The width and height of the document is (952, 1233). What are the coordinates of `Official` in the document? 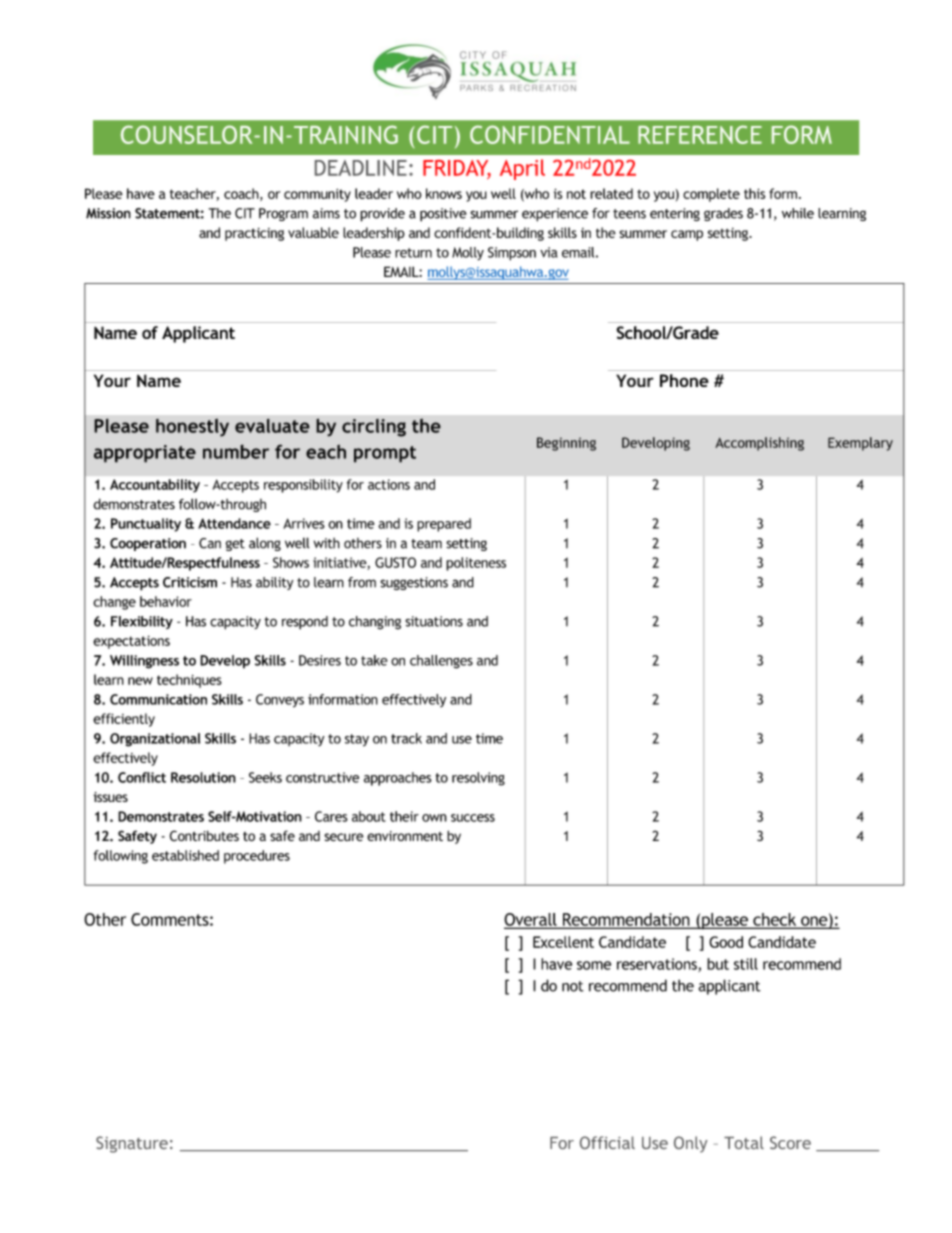 It's located at (607, 1142).
